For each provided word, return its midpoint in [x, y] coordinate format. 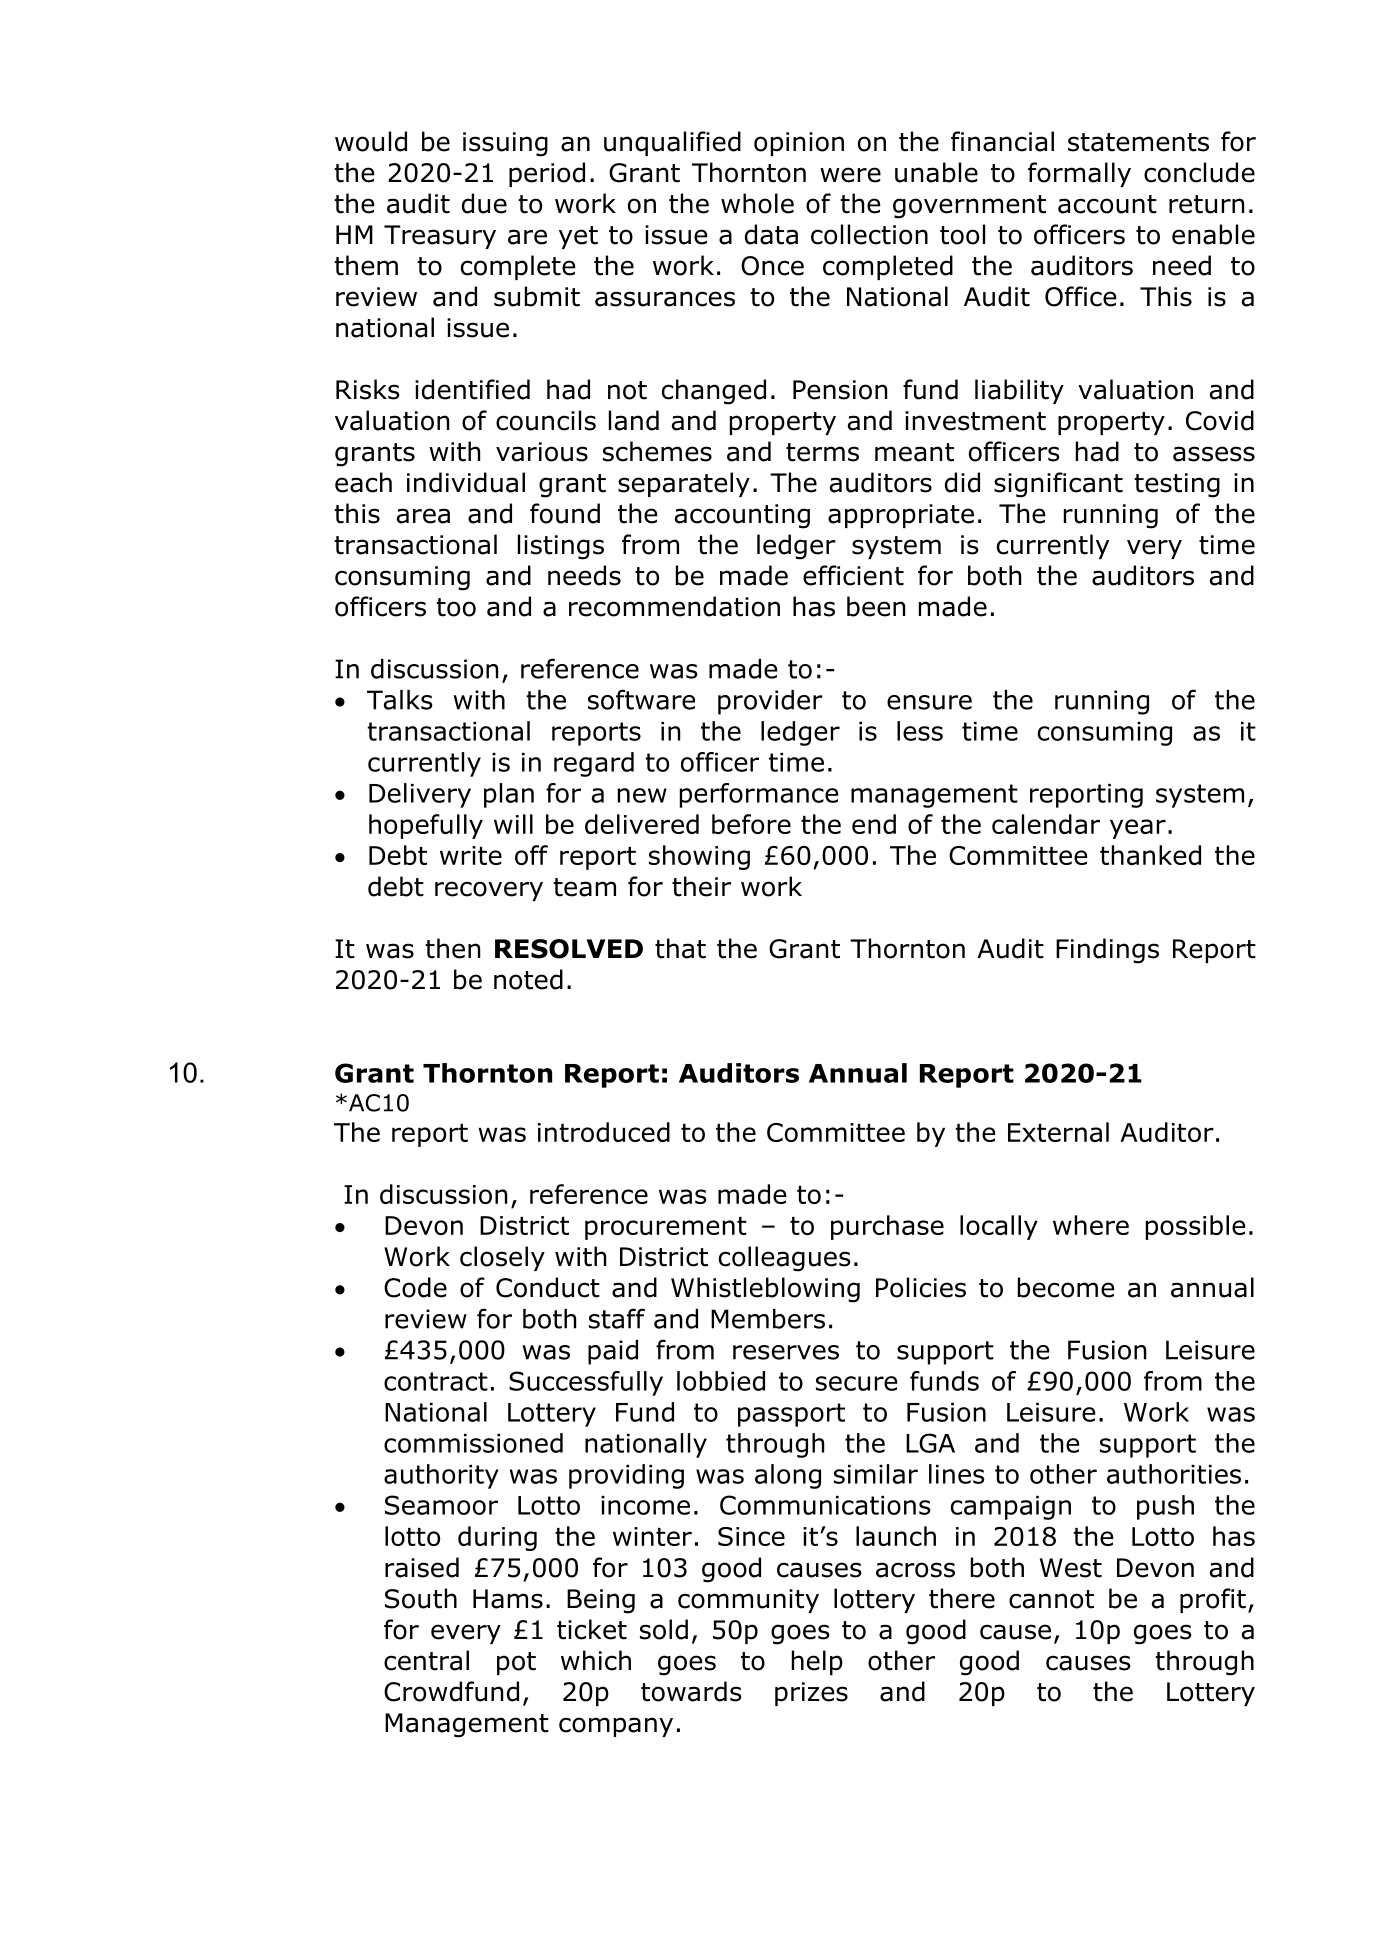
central [426, 1660]
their [701, 886]
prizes [811, 1694]
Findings [1107, 951]
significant [1058, 485]
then [452, 948]
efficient [853, 575]
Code [415, 1287]
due [484, 203]
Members [768, 1319]
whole [757, 203]
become [1066, 1287]
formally [1079, 174]
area [423, 516]
